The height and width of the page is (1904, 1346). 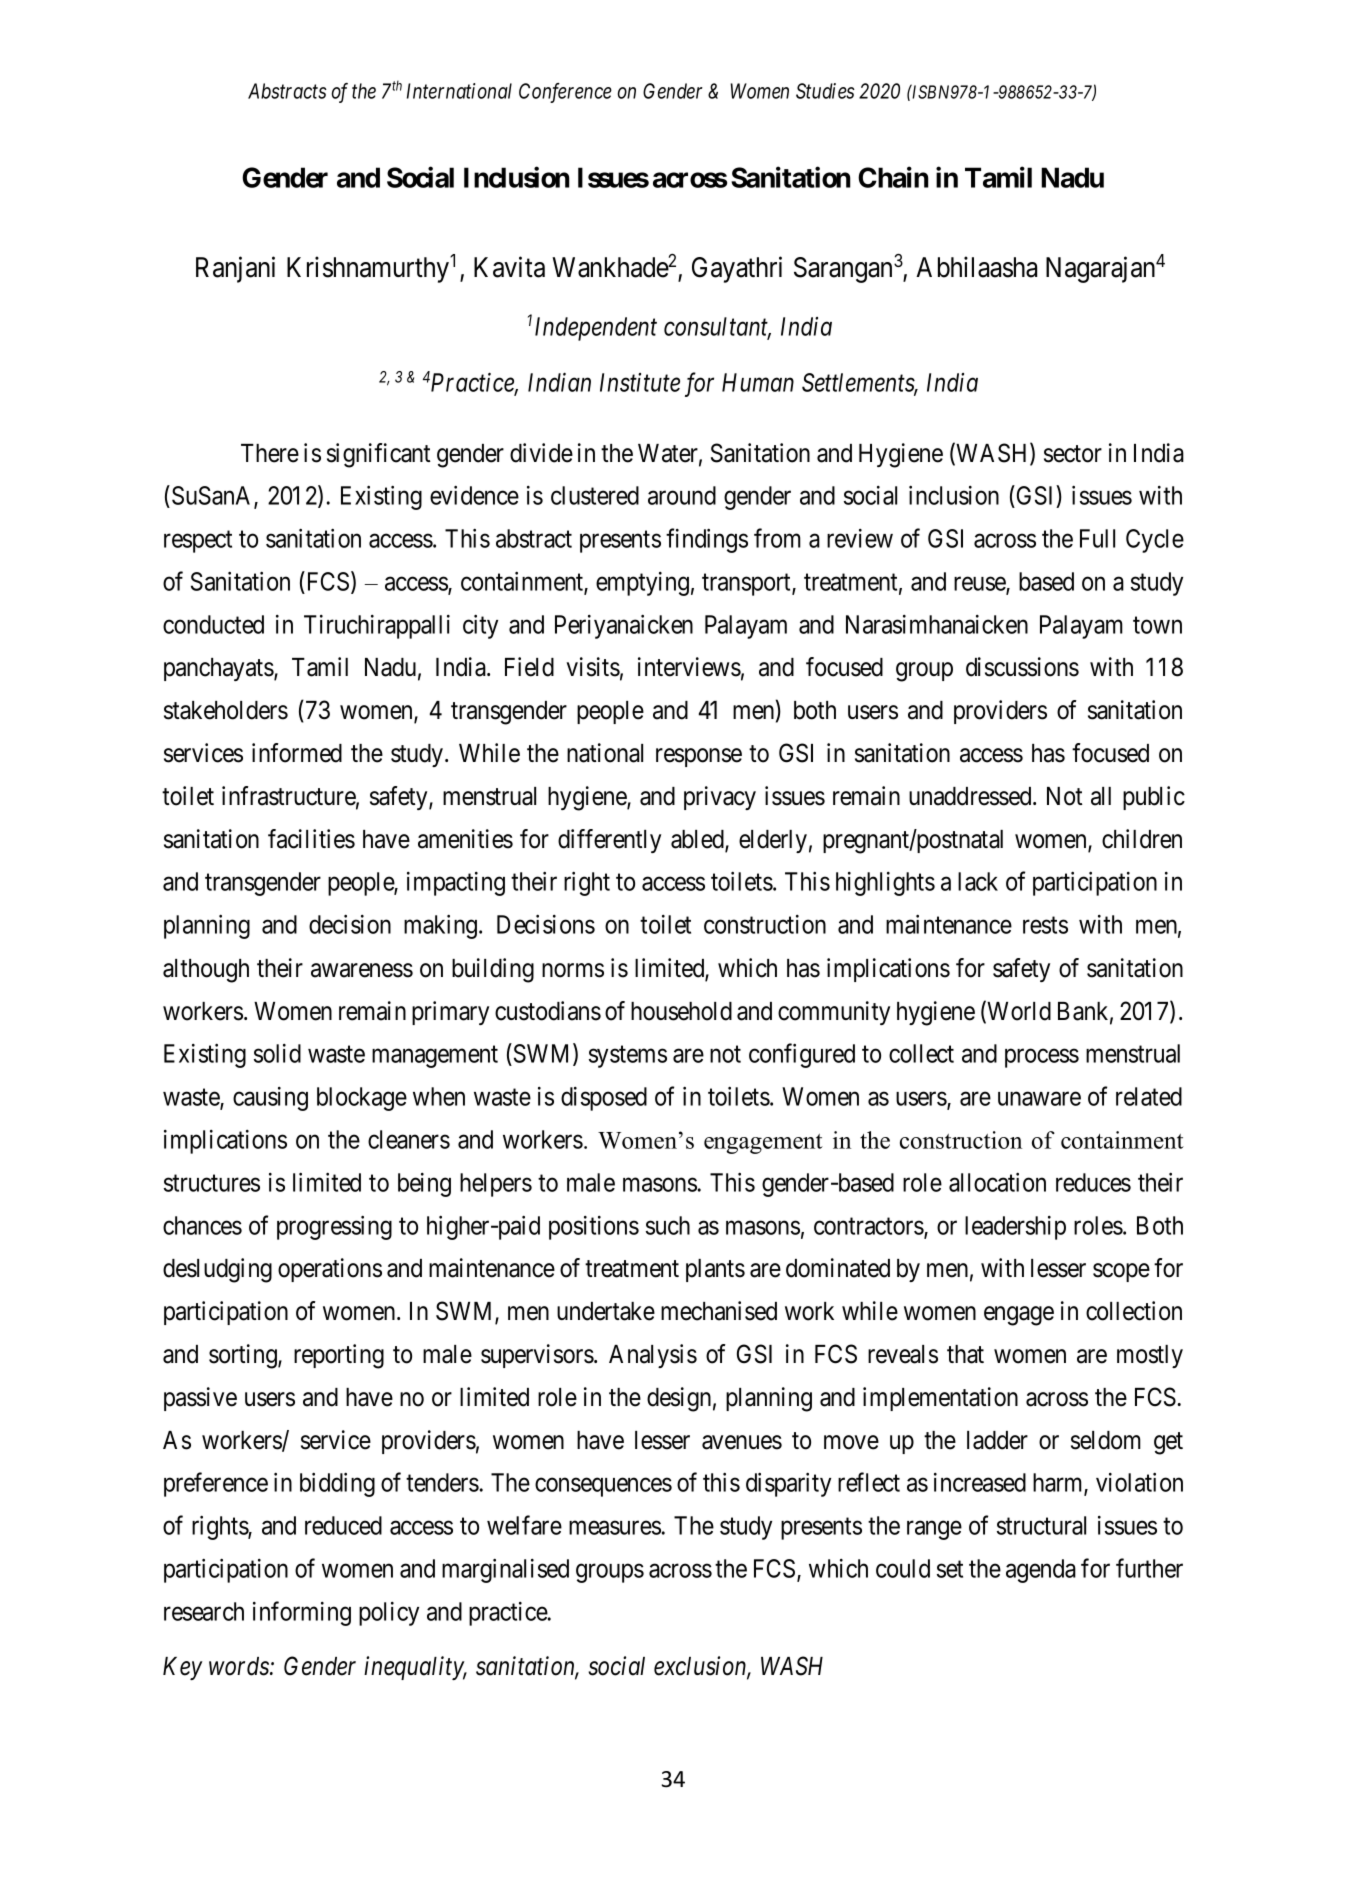 What do you see at coordinates (565, 93) in the page?
I see `Conference` at bounding box center [565, 93].
